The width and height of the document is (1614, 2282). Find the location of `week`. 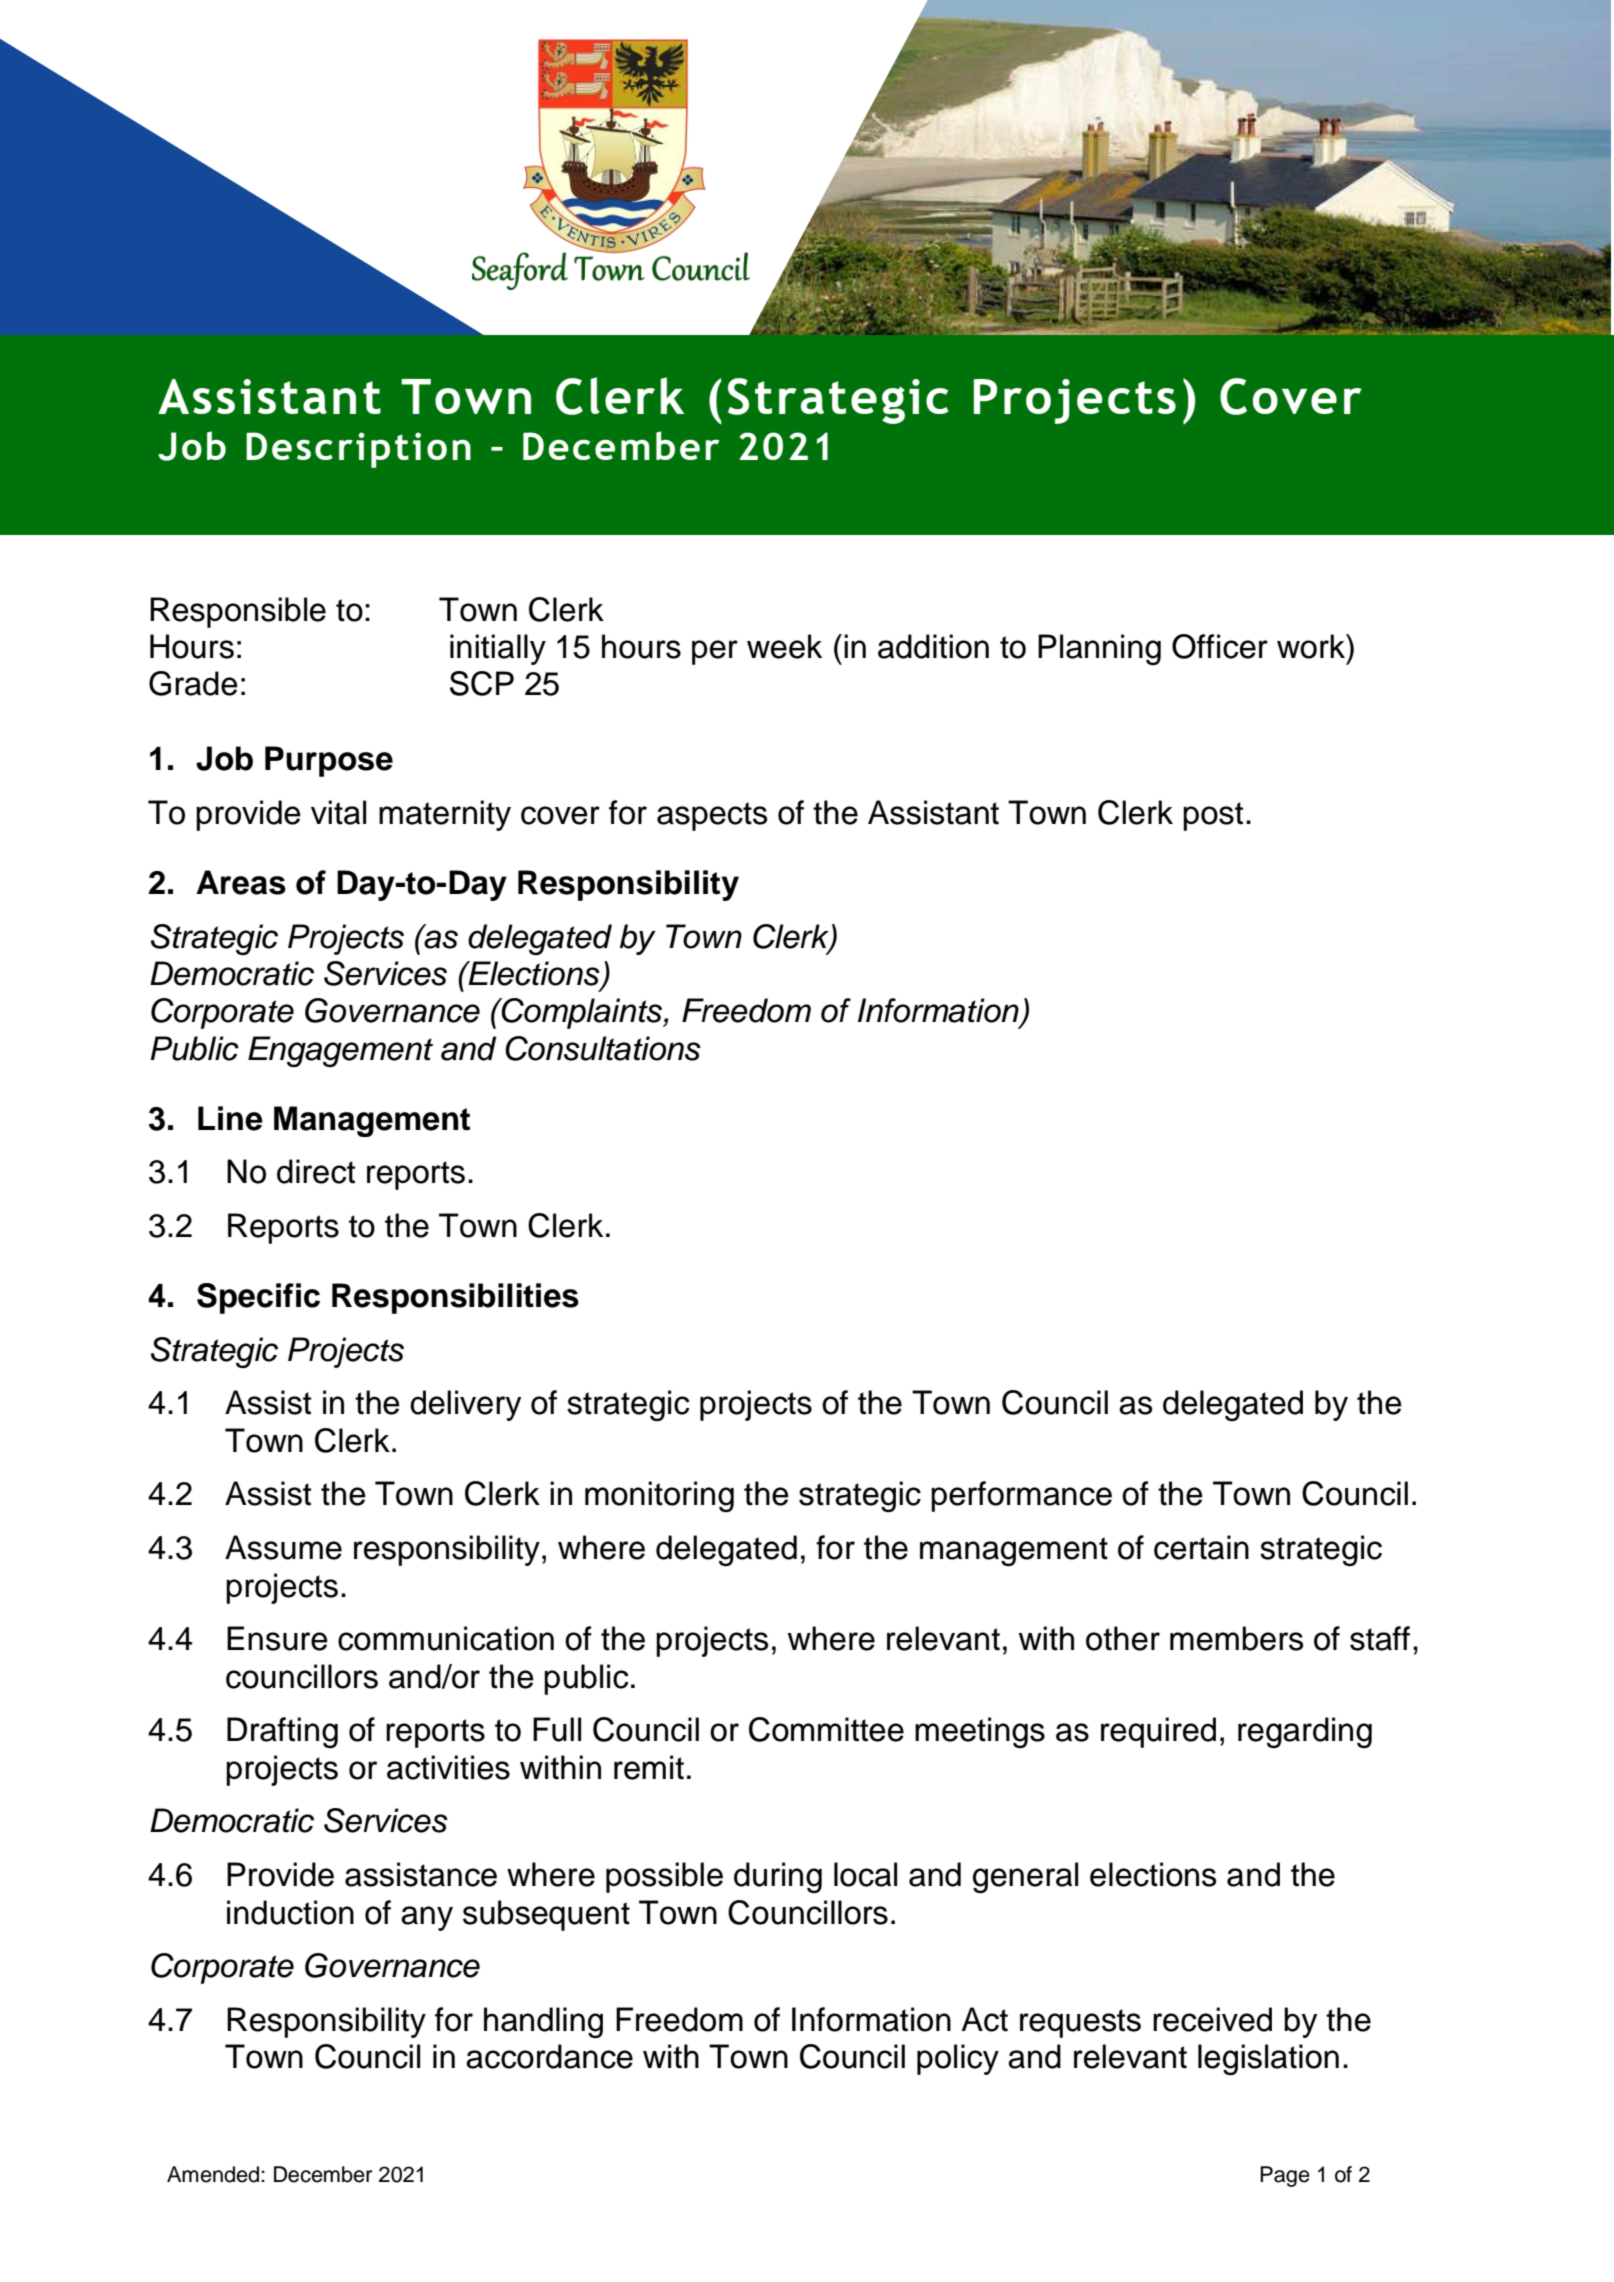

week is located at coordinates (784, 646).
